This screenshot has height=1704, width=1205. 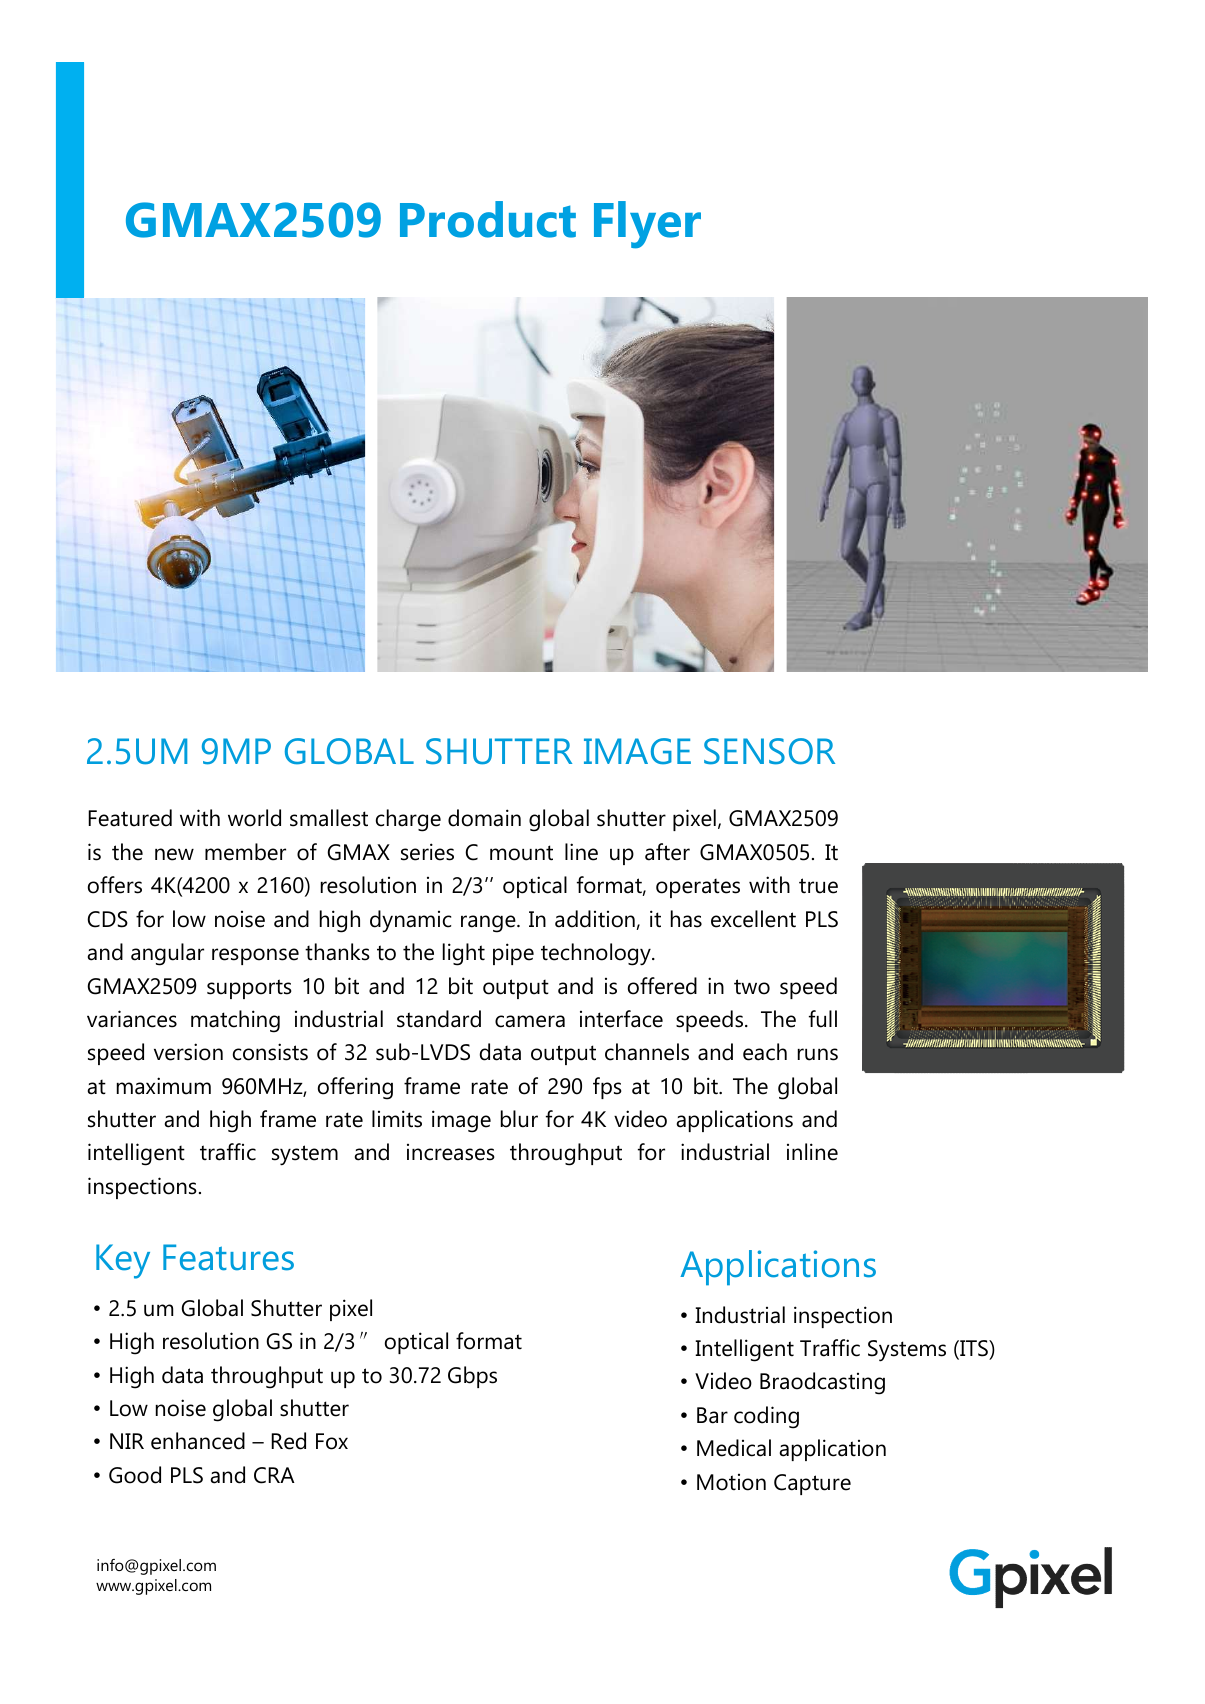 I want to click on after, so click(x=667, y=852).
